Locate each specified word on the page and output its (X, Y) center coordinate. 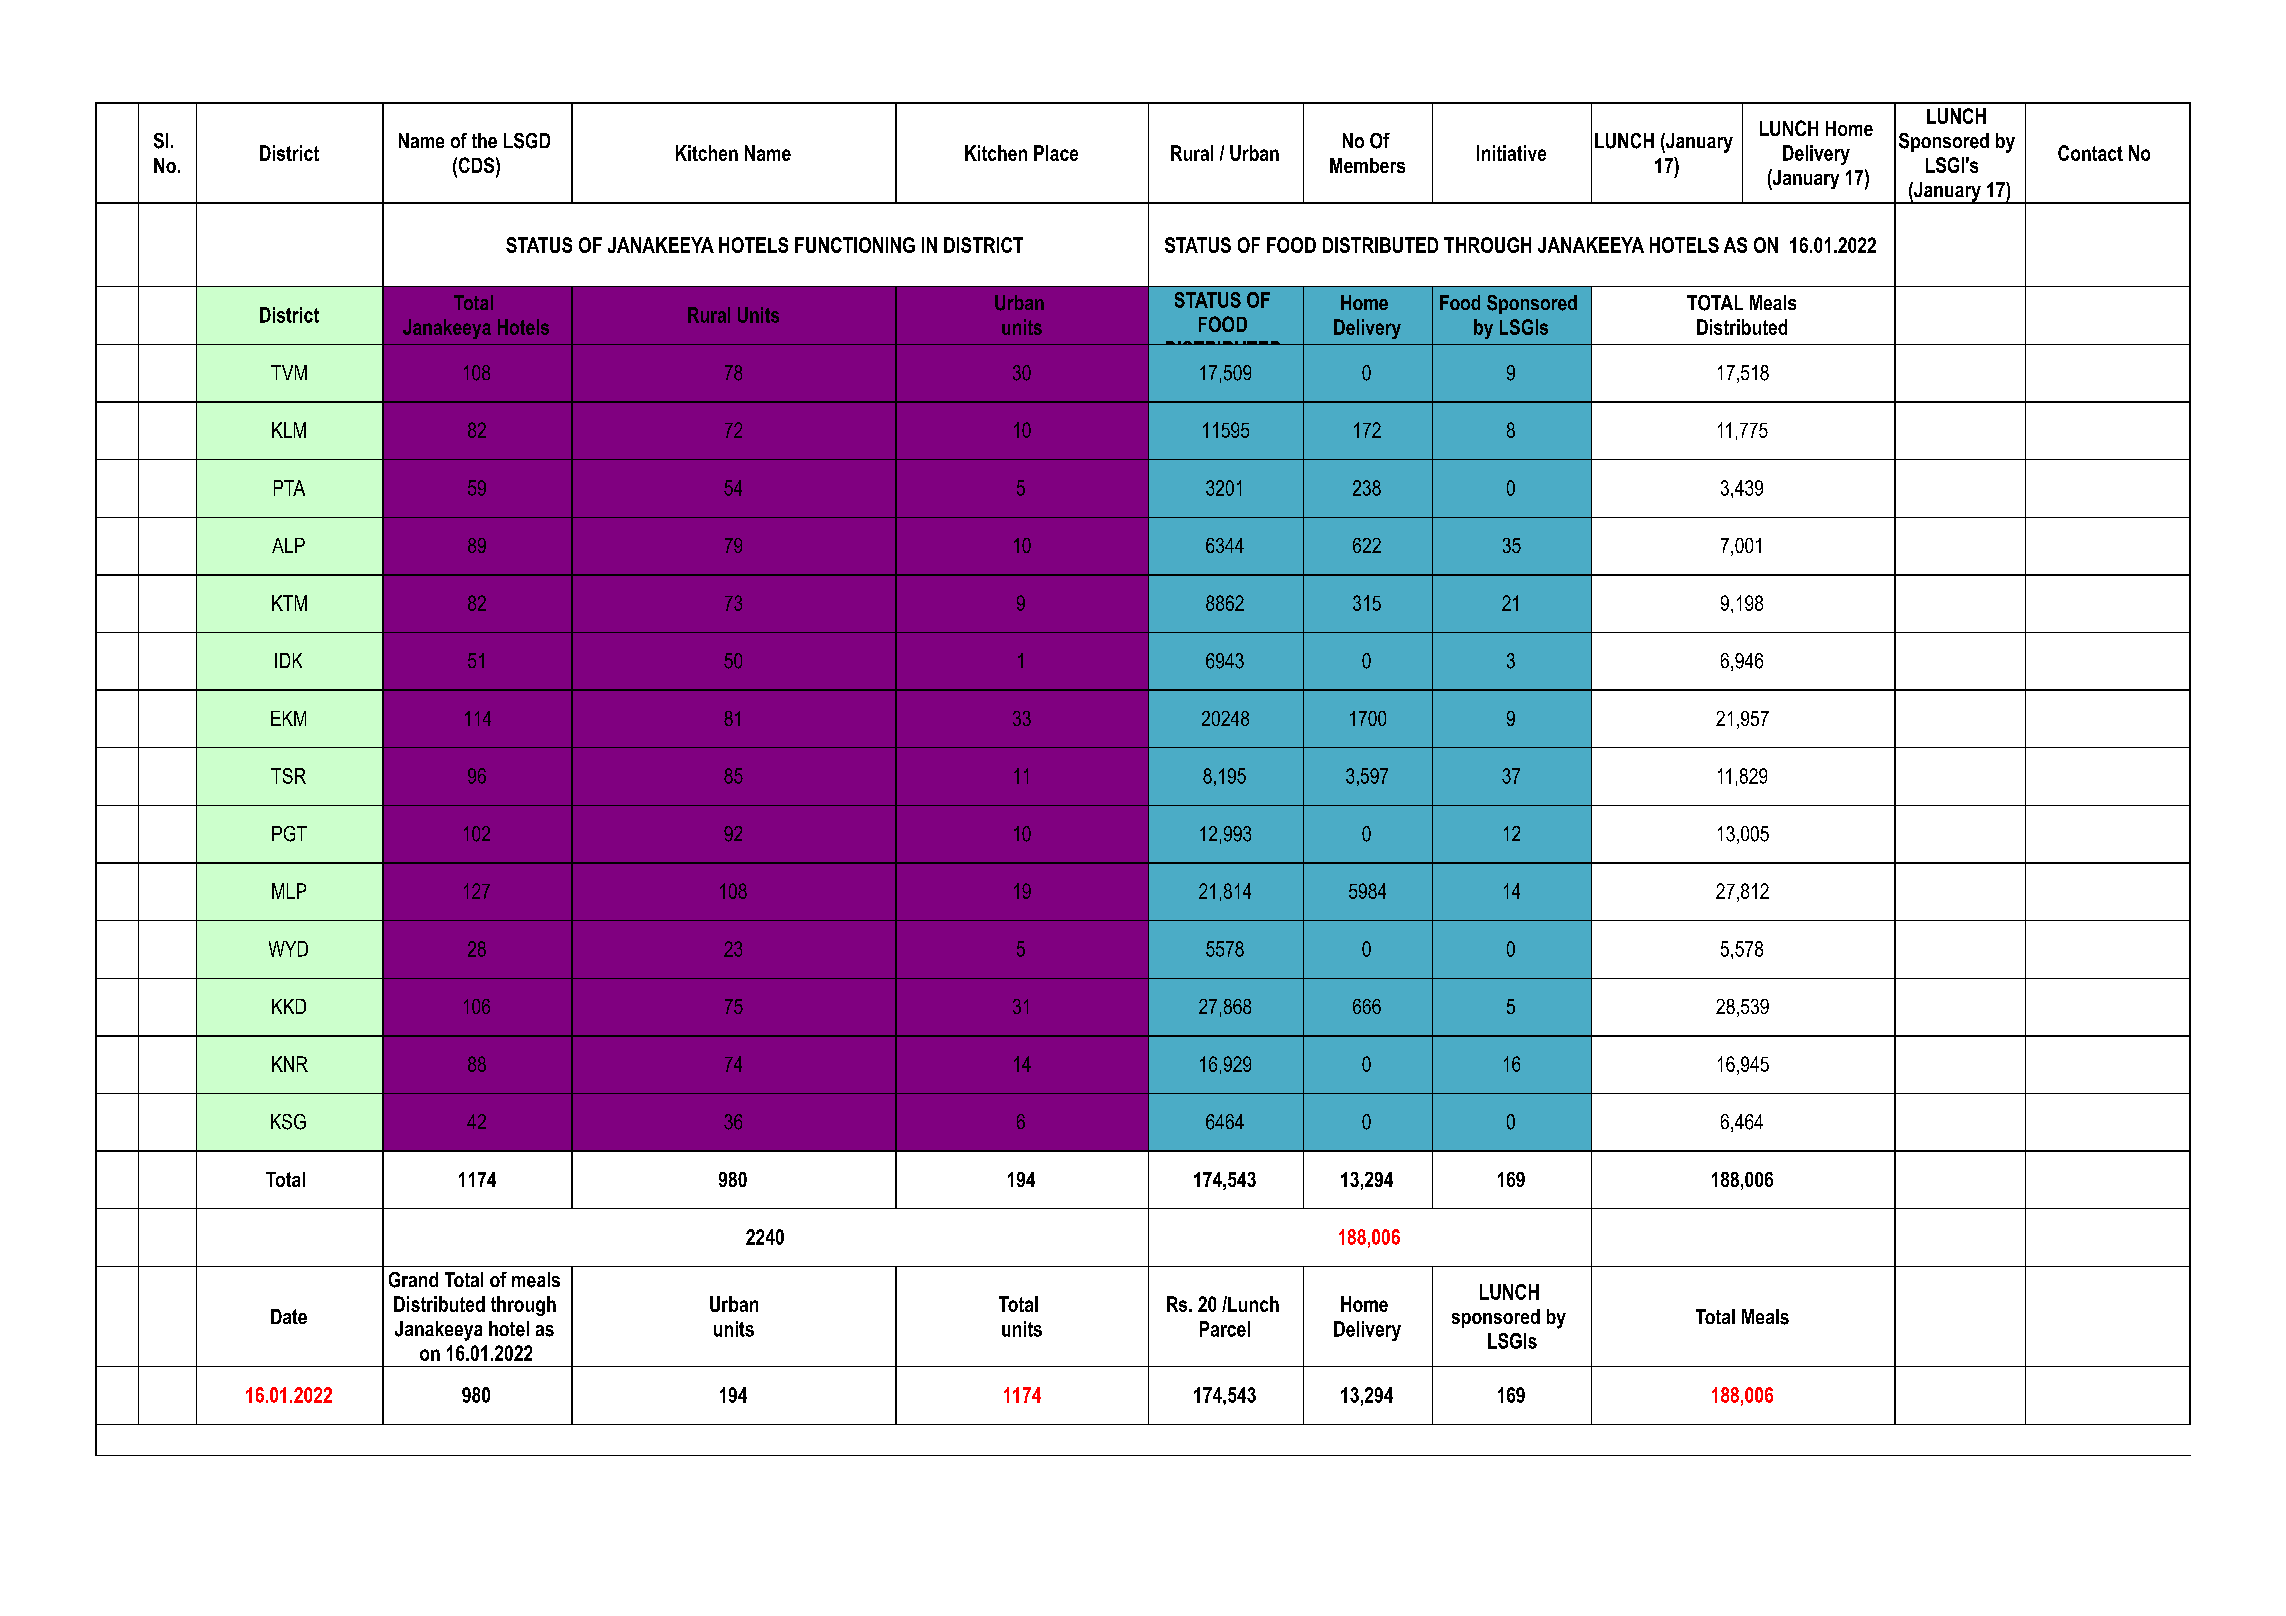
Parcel (1225, 1329)
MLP (289, 891)
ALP (288, 545)
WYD (288, 949)
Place (1056, 153)
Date (289, 1316)
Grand (413, 1280)
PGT (289, 834)
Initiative (1511, 153)
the (484, 140)
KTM (289, 603)
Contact (2090, 153)
